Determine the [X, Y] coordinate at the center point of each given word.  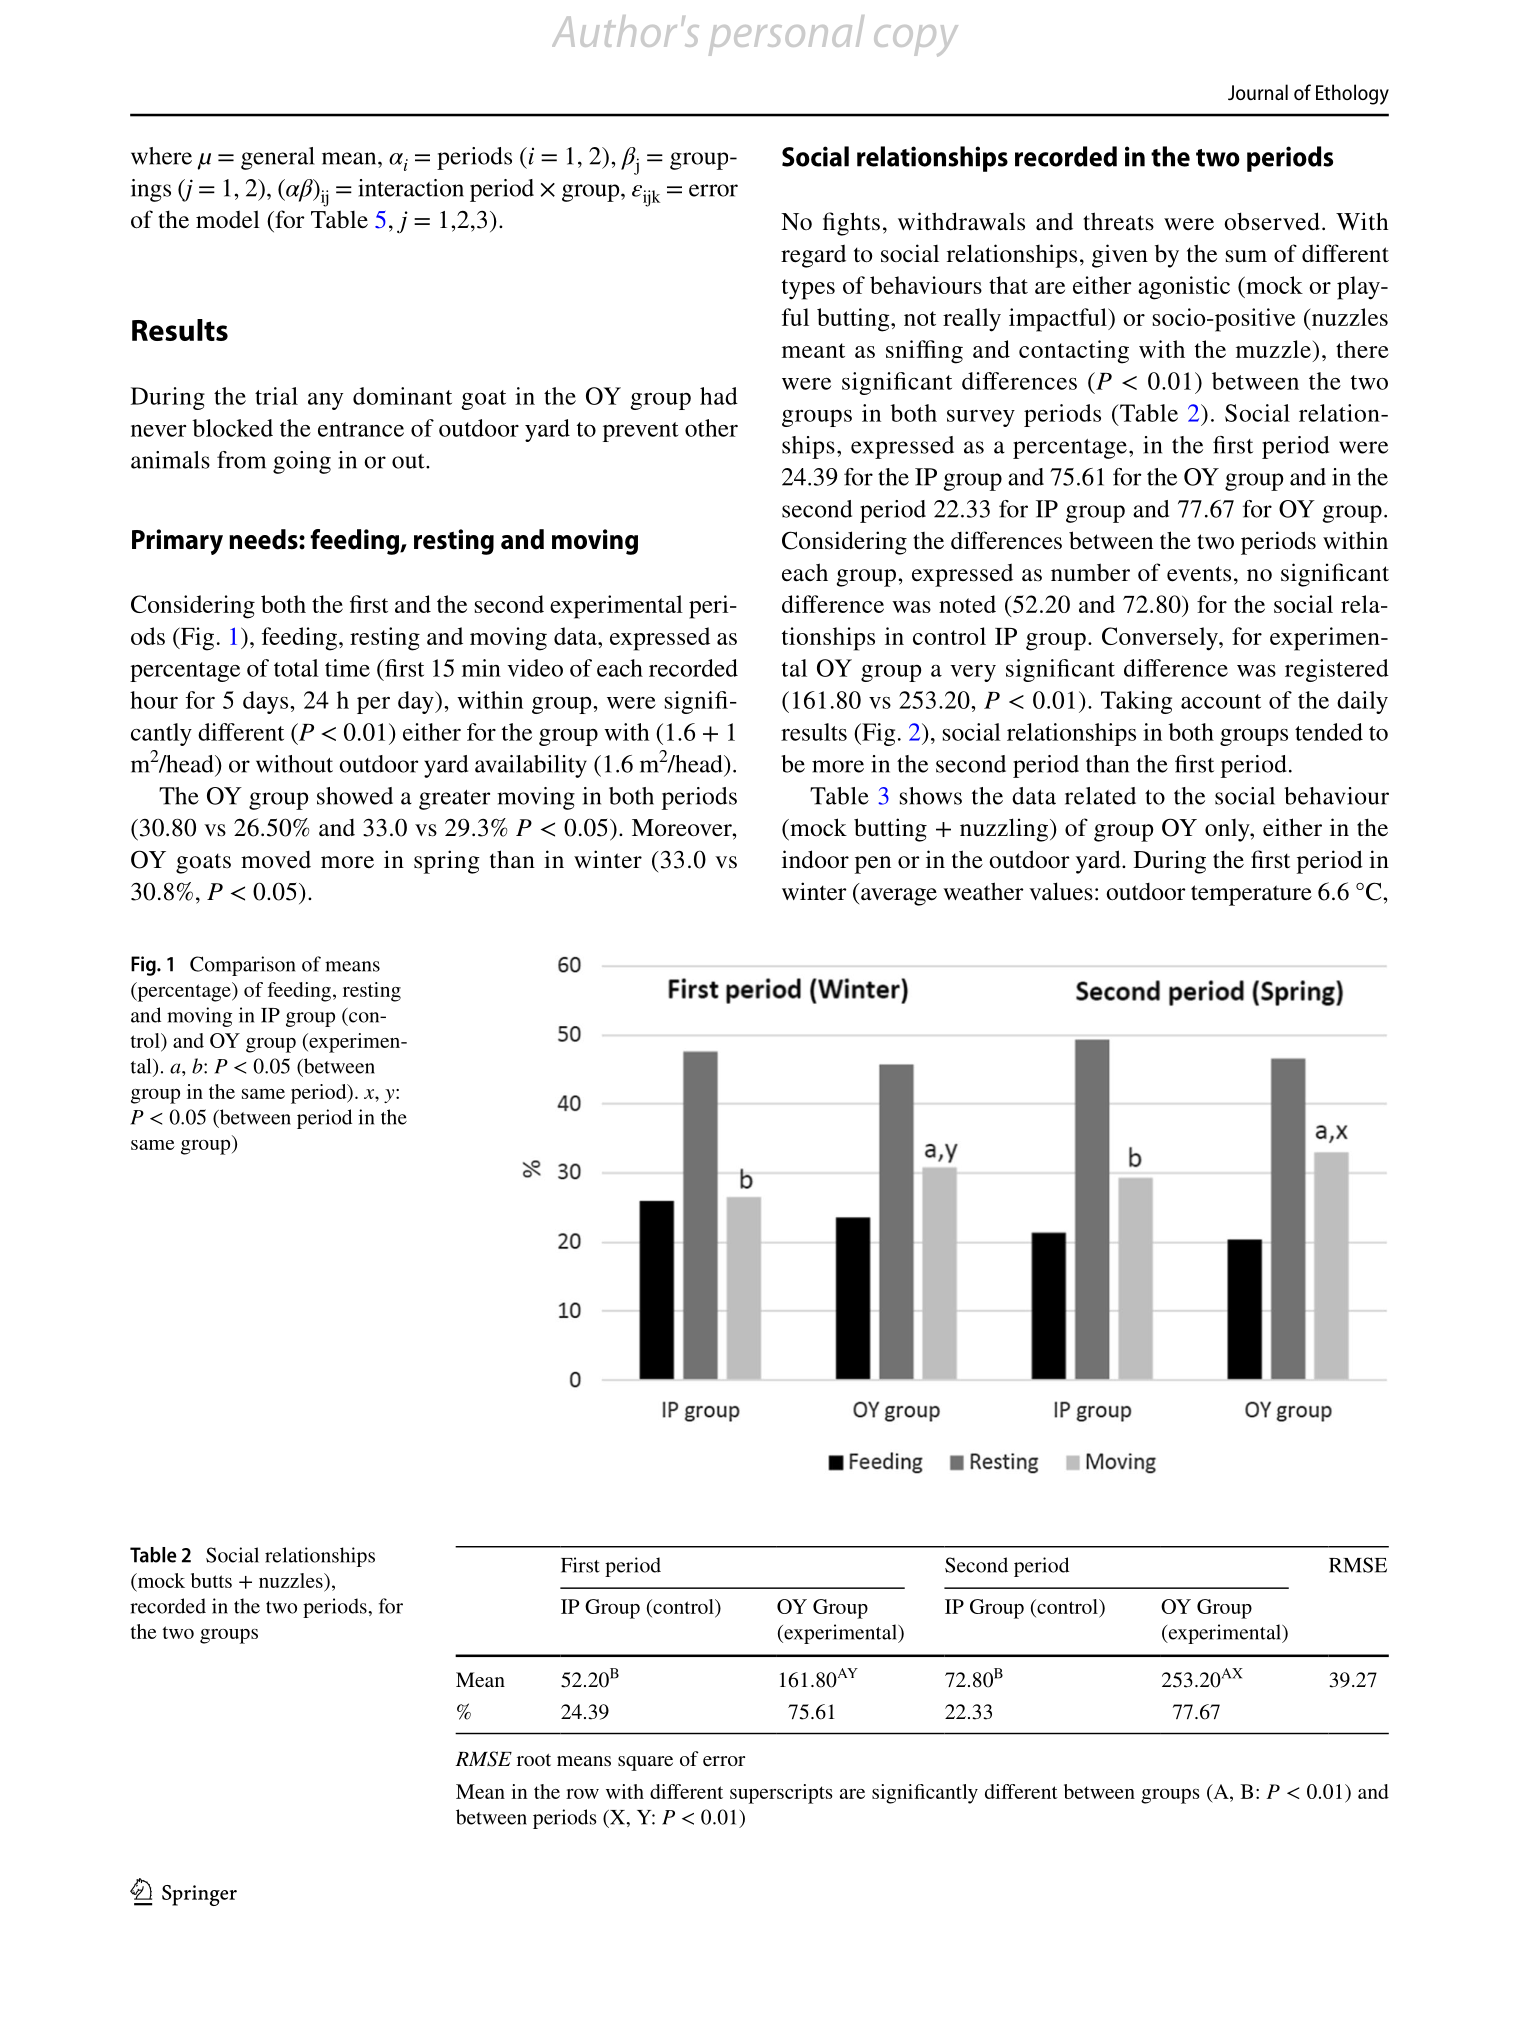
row [582, 1794]
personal [786, 35]
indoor [815, 859]
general [278, 158]
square [645, 1763]
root [534, 1760]
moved [276, 859]
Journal [1258, 92]
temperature [1251, 895]
